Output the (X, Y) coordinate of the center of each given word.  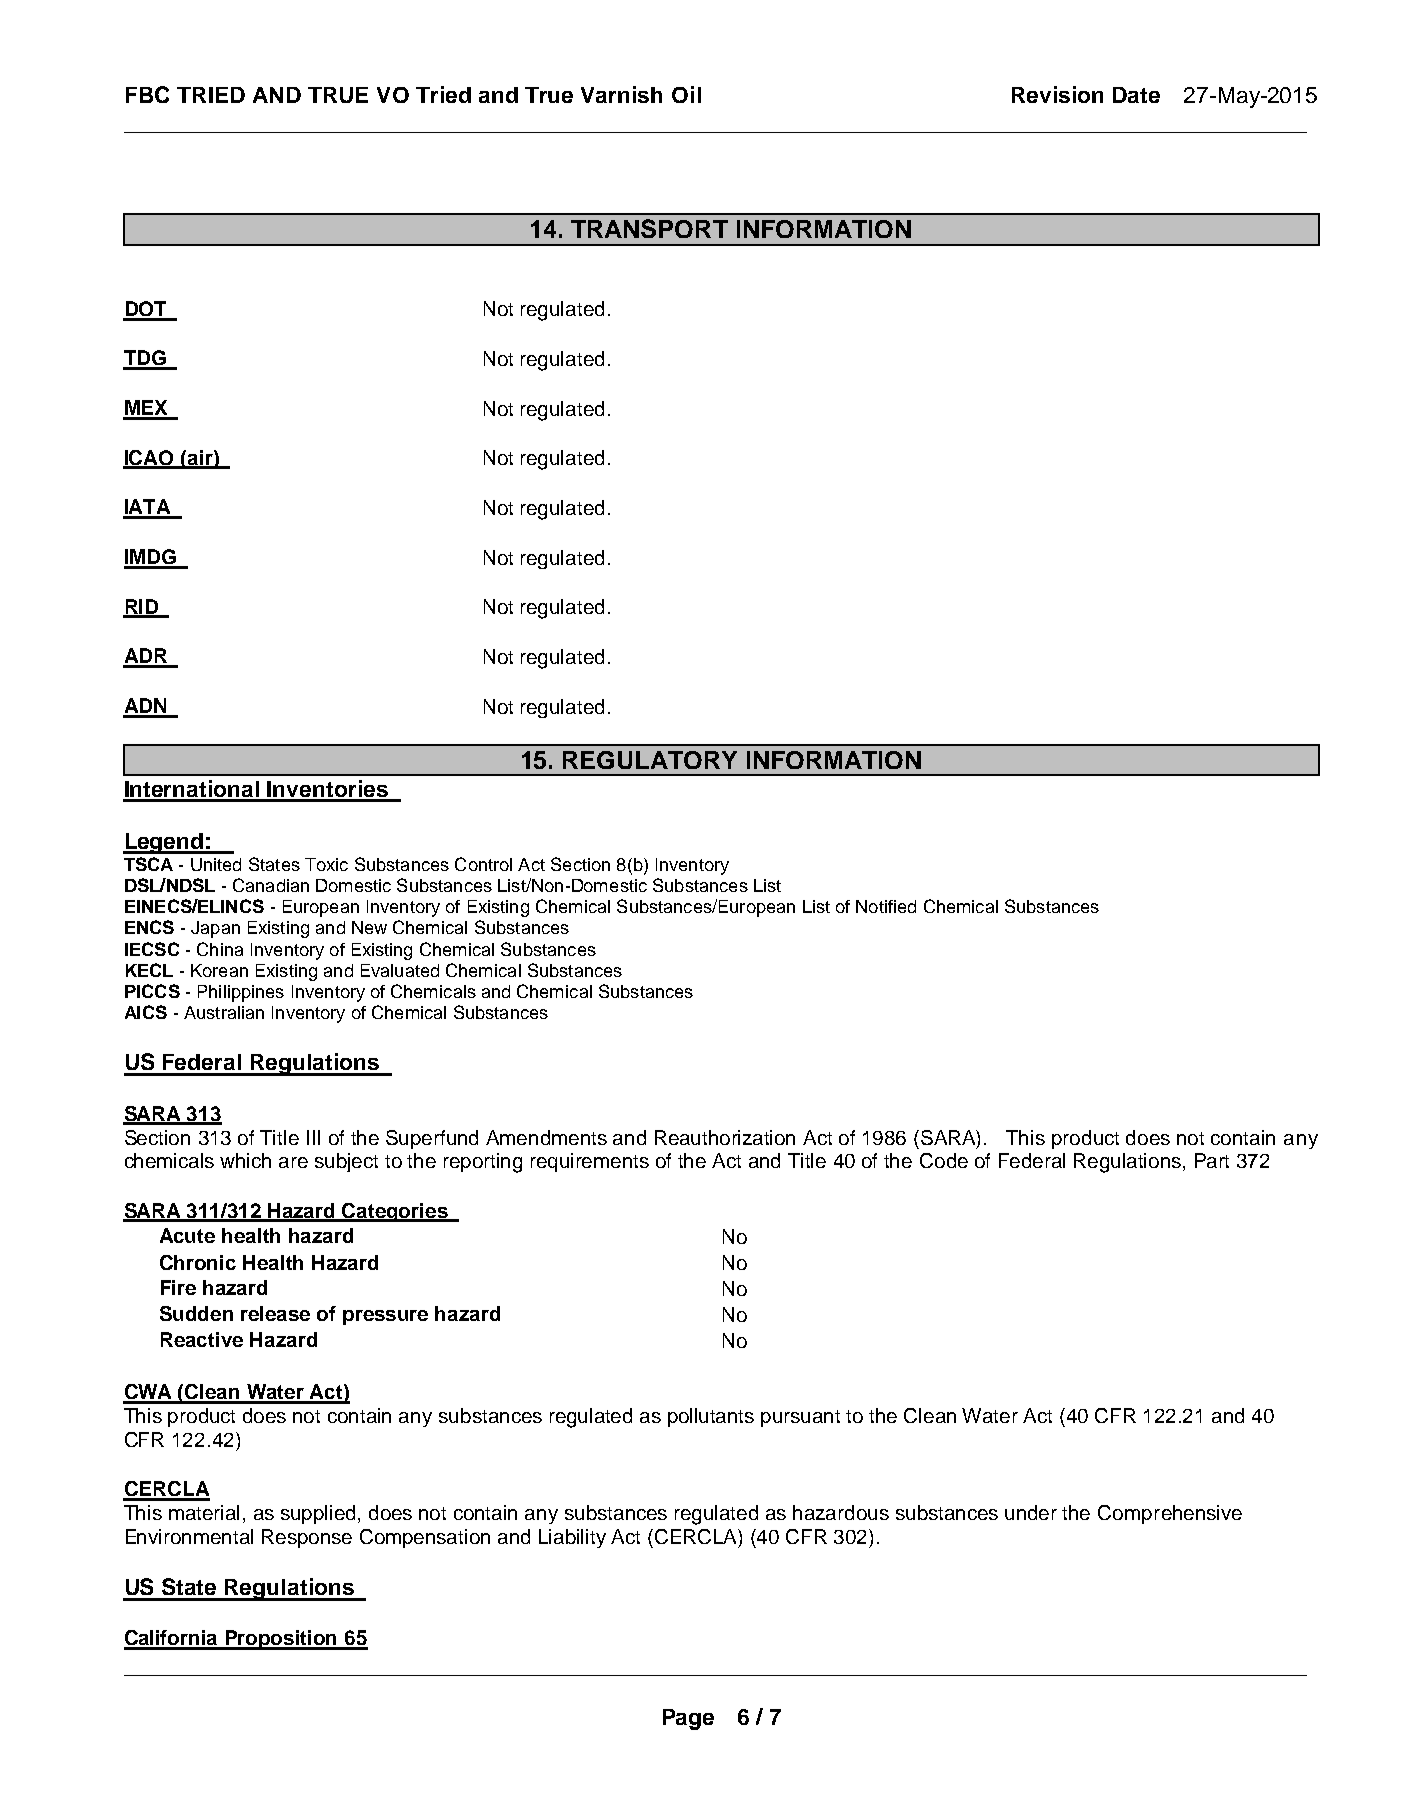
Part (1212, 1160)
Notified (886, 906)
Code (944, 1160)
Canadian (271, 885)
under (1031, 1512)
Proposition (282, 1640)
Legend (164, 843)
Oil (686, 94)
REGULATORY (650, 760)
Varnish (621, 94)
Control (483, 864)
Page (688, 1719)
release (275, 1313)
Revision (1057, 94)
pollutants (711, 1417)
